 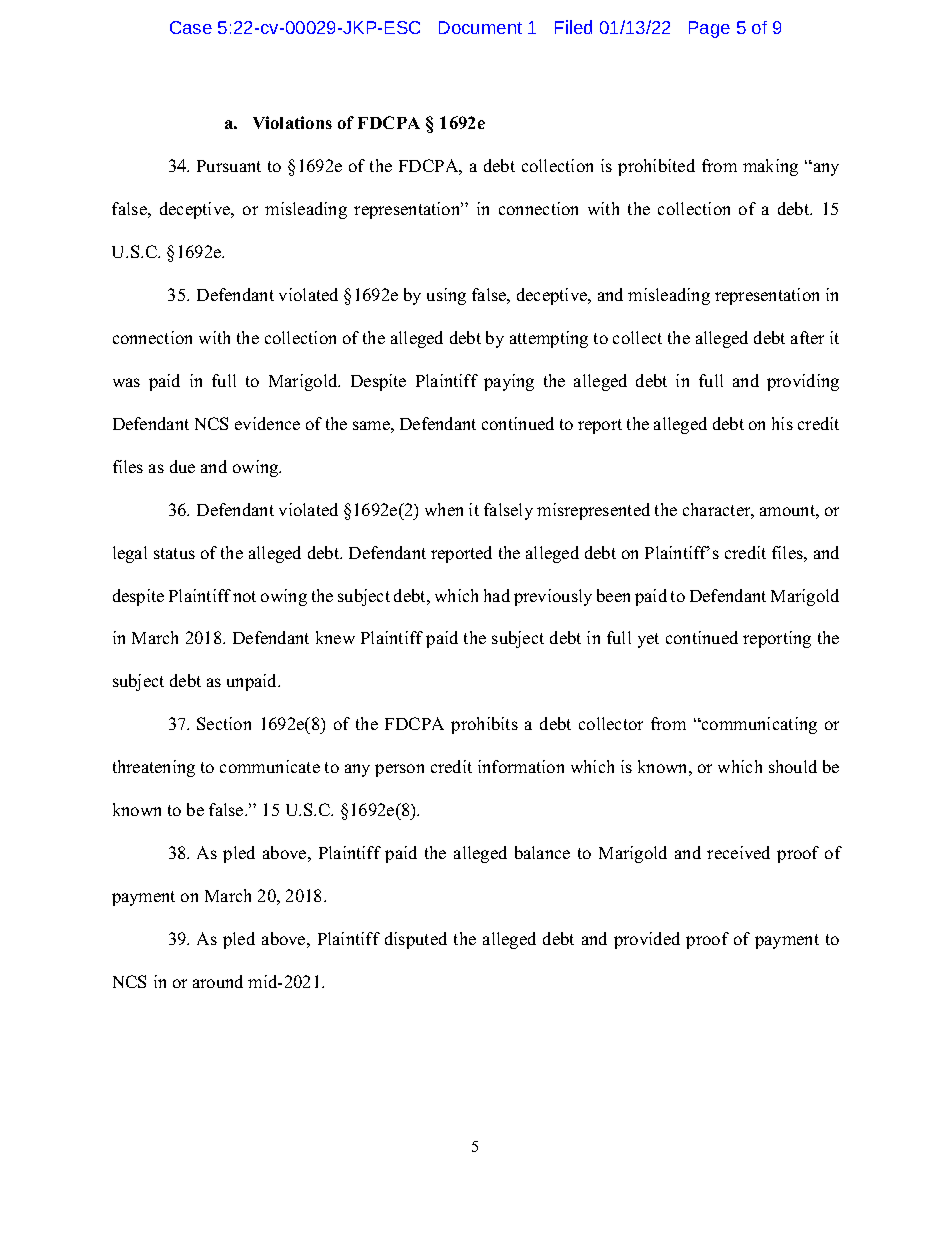 What do you see at coordinates (444, 509) in the screenshot?
I see `when` at bounding box center [444, 509].
